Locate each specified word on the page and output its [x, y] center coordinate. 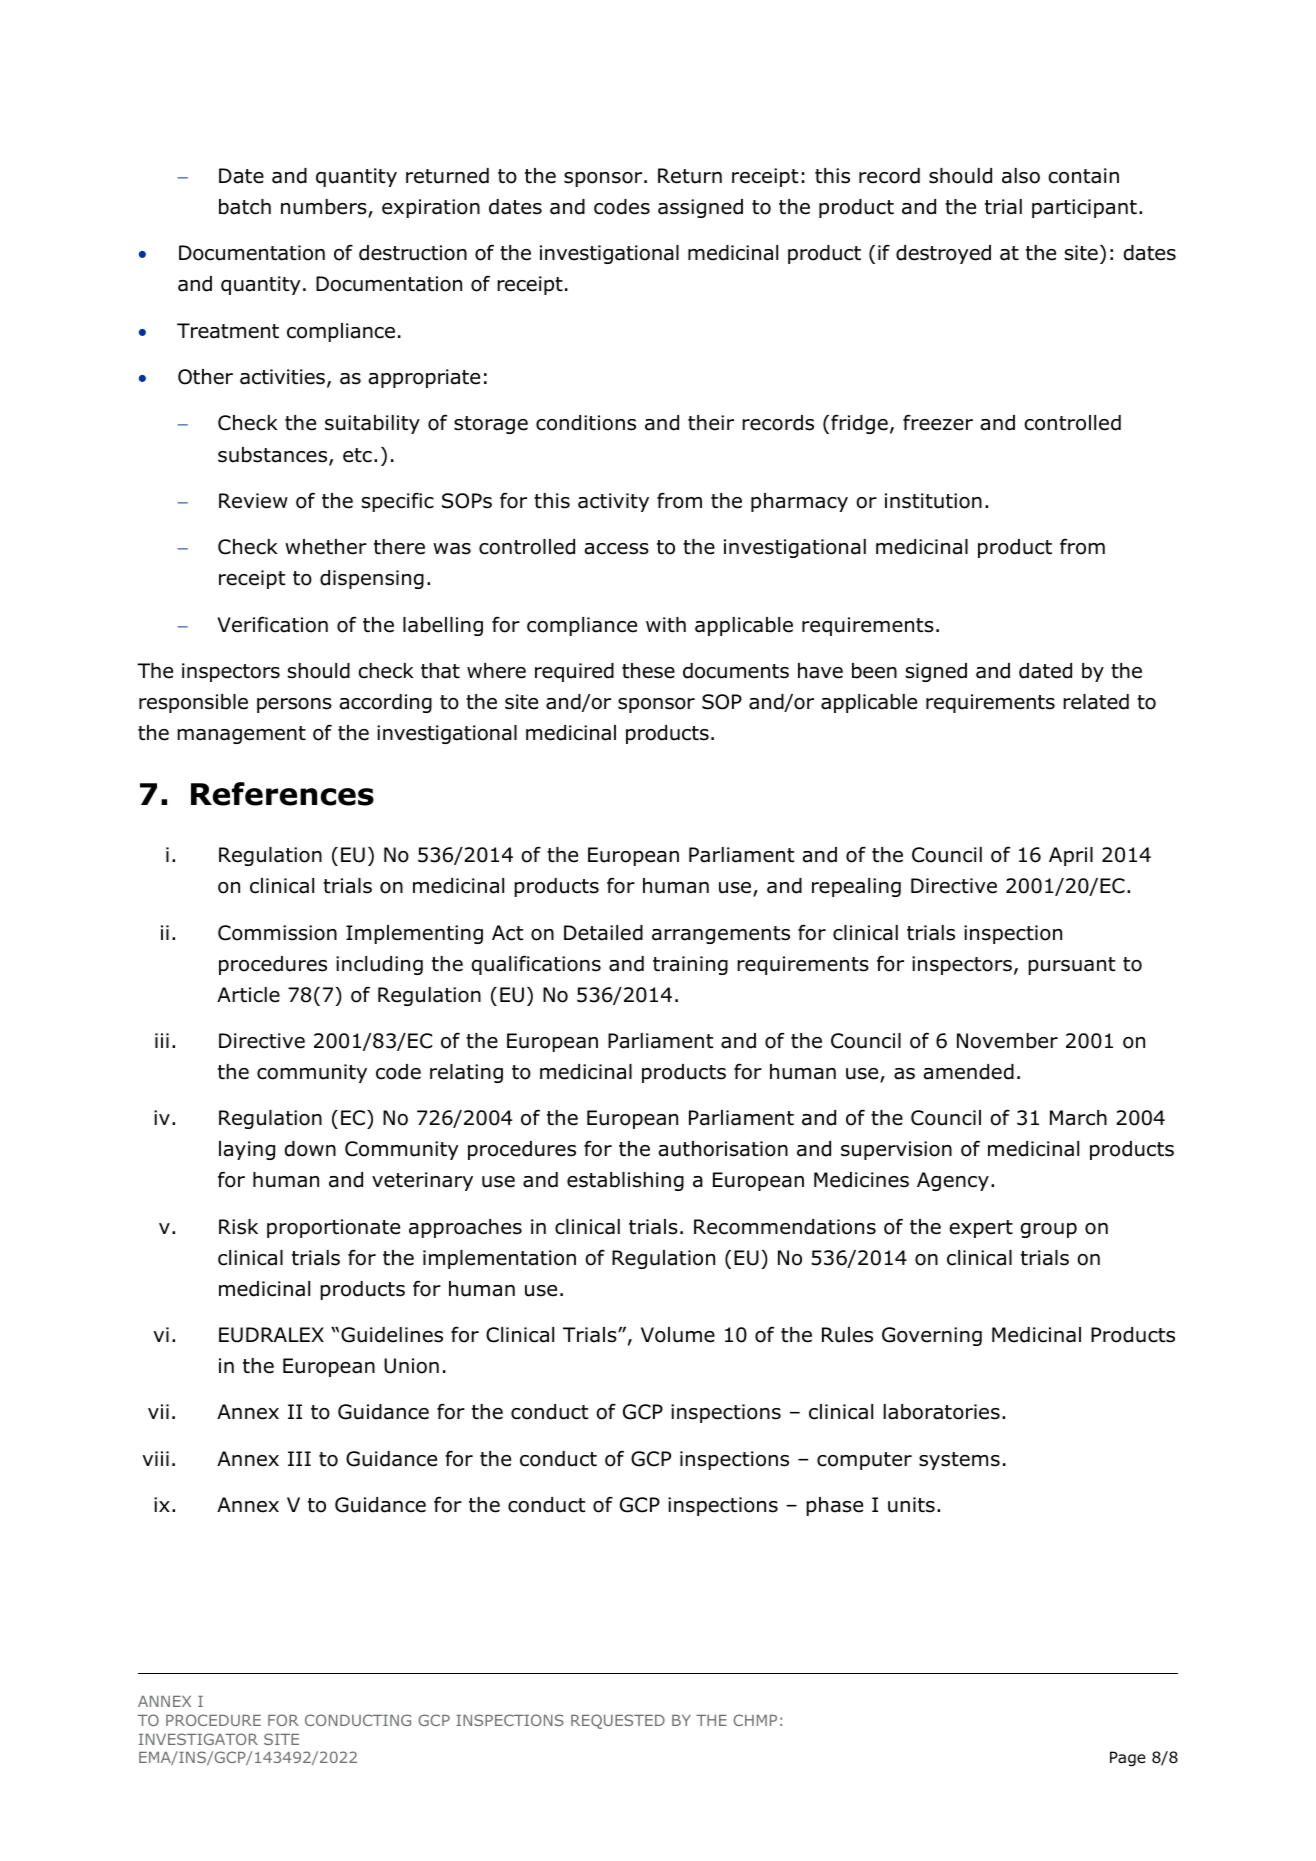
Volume [678, 1335]
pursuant [1071, 966]
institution [933, 501]
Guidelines [392, 1335]
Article [248, 995]
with [666, 625]
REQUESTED [618, 1721]
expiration [431, 208]
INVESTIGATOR [198, 1739]
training [690, 965]
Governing [932, 1336]
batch [245, 207]
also [1021, 176]
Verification [272, 624]
